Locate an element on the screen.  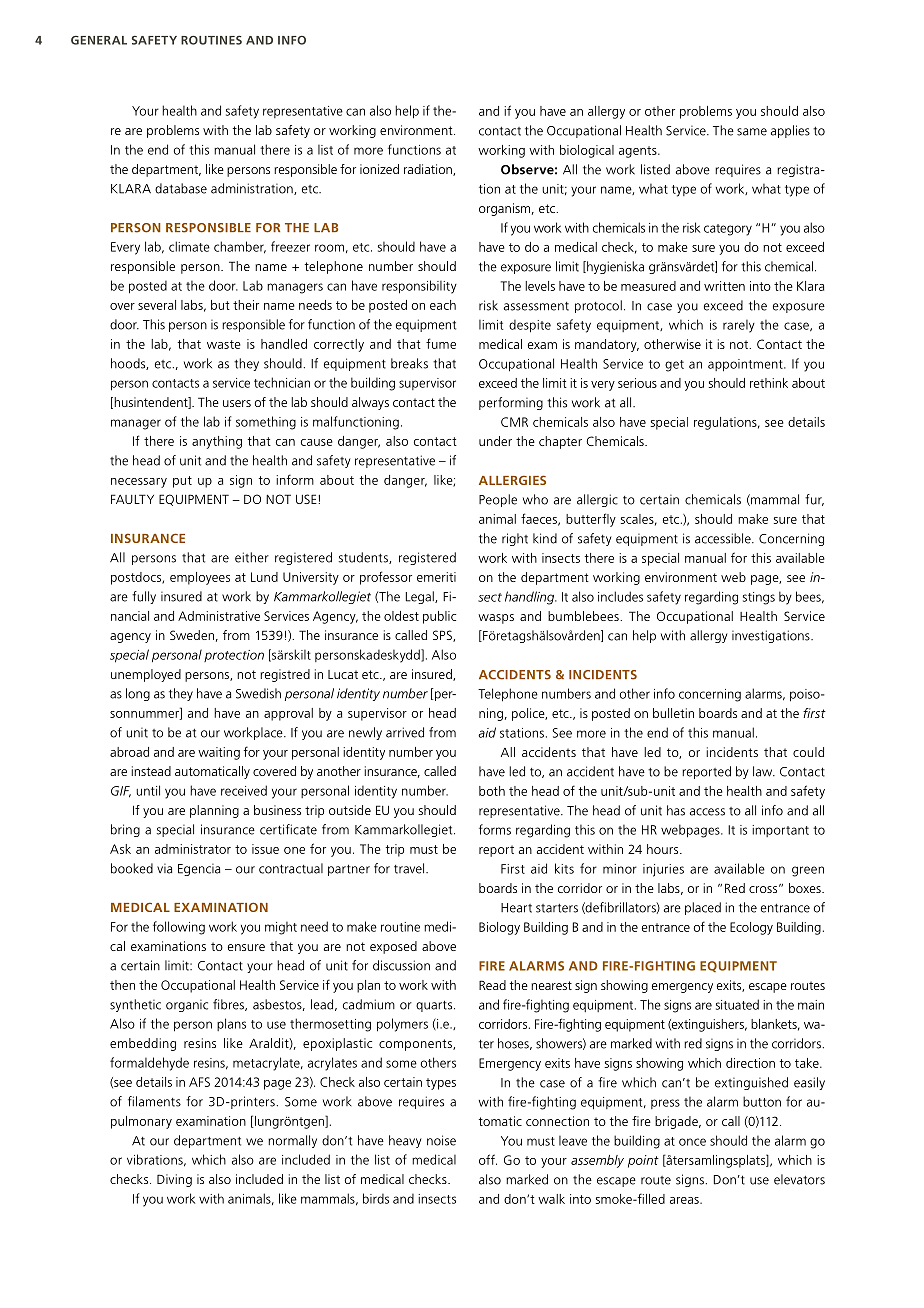
arrived is located at coordinates (405, 732).
